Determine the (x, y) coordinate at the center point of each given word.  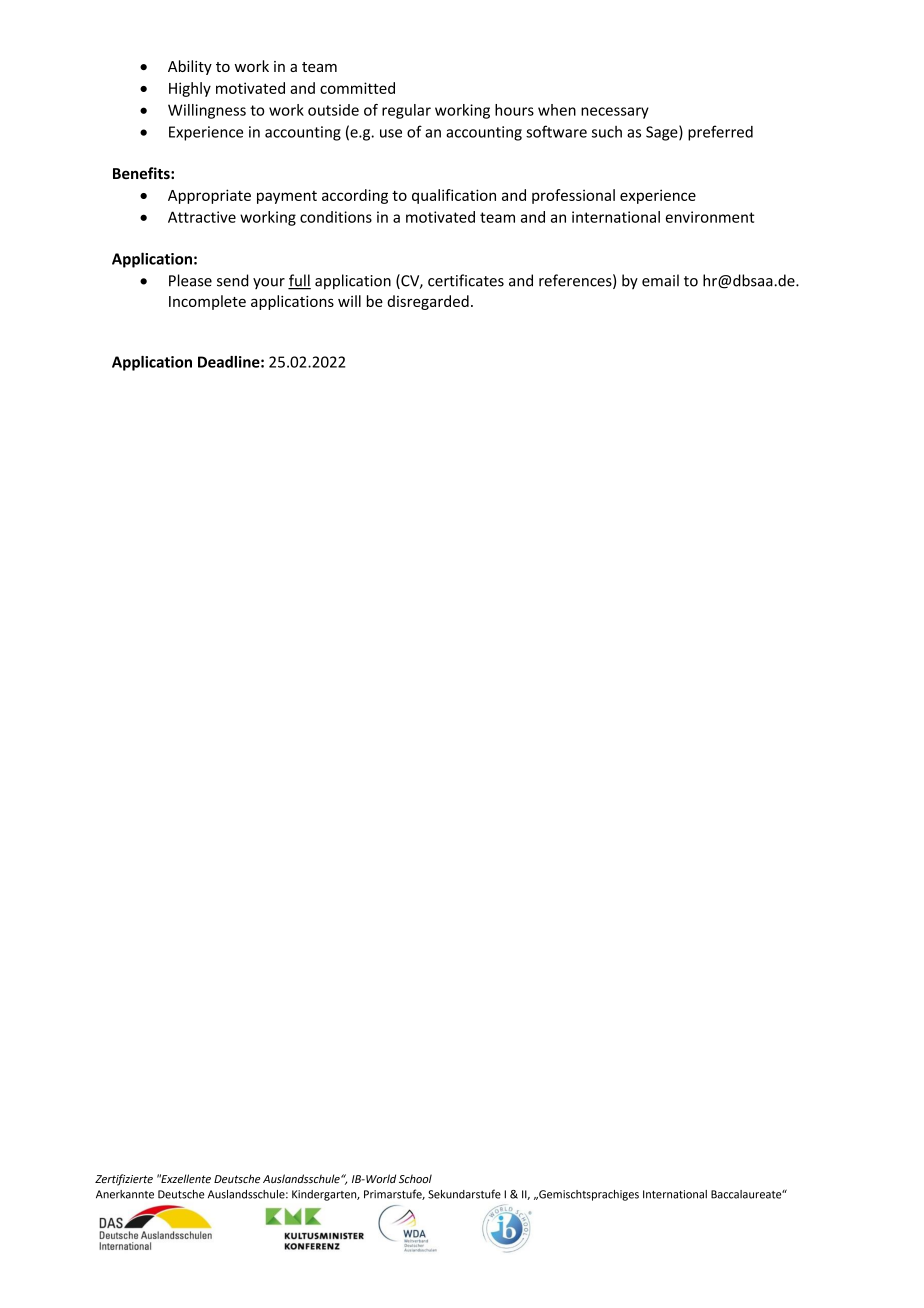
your (269, 283)
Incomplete (207, 302)
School (415, 1178)
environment (710, 217)
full (299, 281)
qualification (454, 196)
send (233, 280)
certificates (466, 280)
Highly (190, 89)
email (660, 280)
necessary (615, 113)
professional (573, 196)
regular (406, 111)
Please (190, 280)
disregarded (428, 302)
